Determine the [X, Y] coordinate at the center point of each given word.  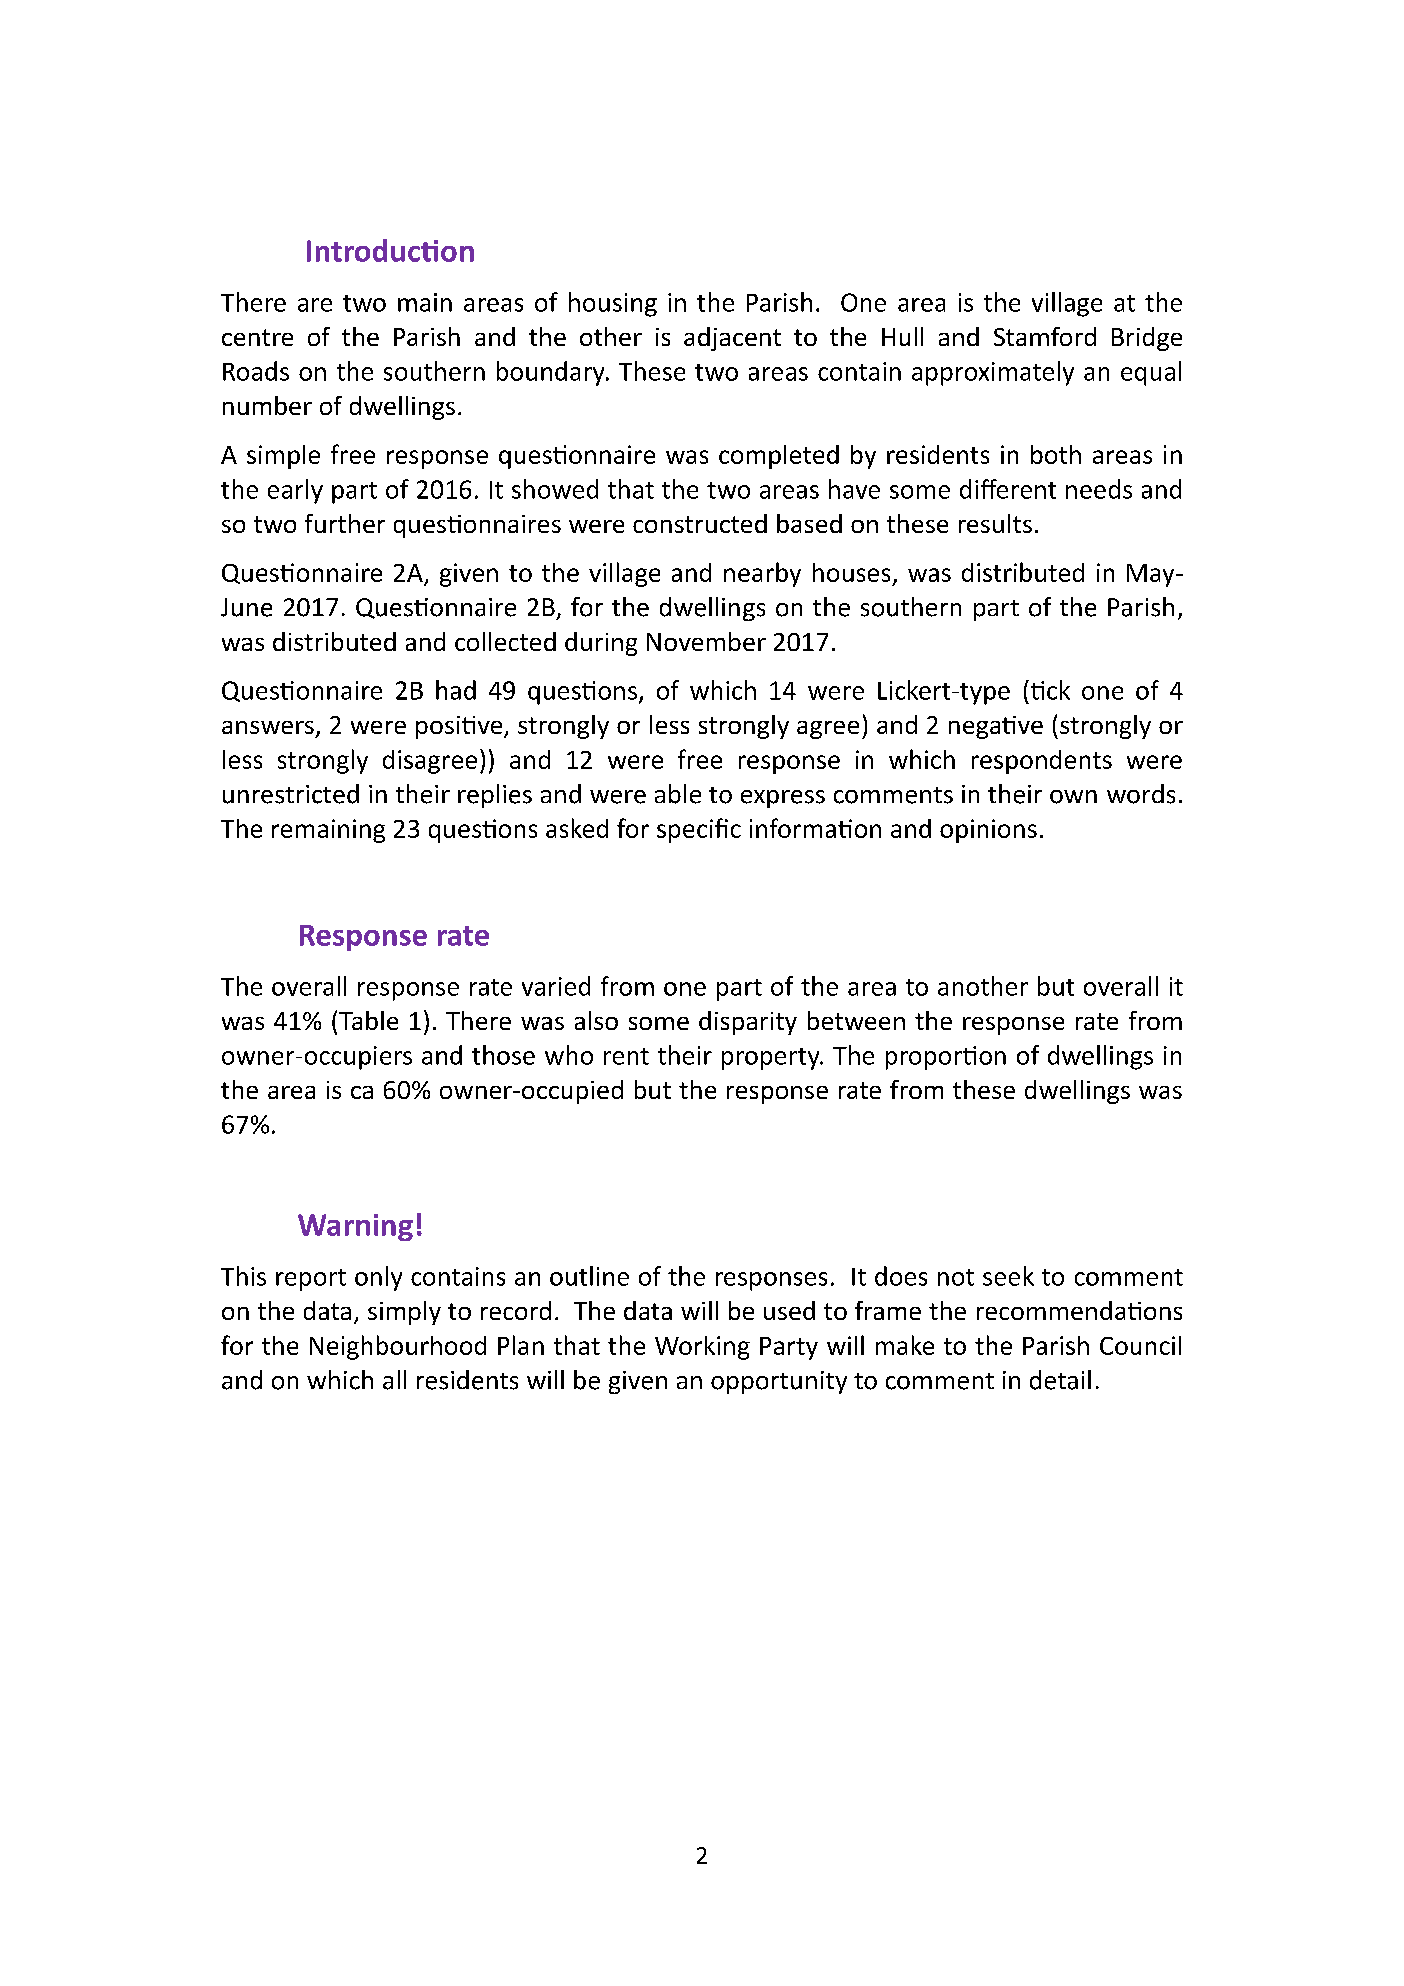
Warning [355, 1227]
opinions [988, 831]
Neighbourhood [398, 1347]
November [706, 641]
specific [699, 830]
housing [613, 304]
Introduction [390, 250]
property [772, 1059]
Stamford [1045, 336]
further [345, 523]
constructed [700, 523]
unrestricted [291, 794]
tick [1049, 690]
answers [268, 727]
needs [1099, 489]
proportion [946, 1058]
